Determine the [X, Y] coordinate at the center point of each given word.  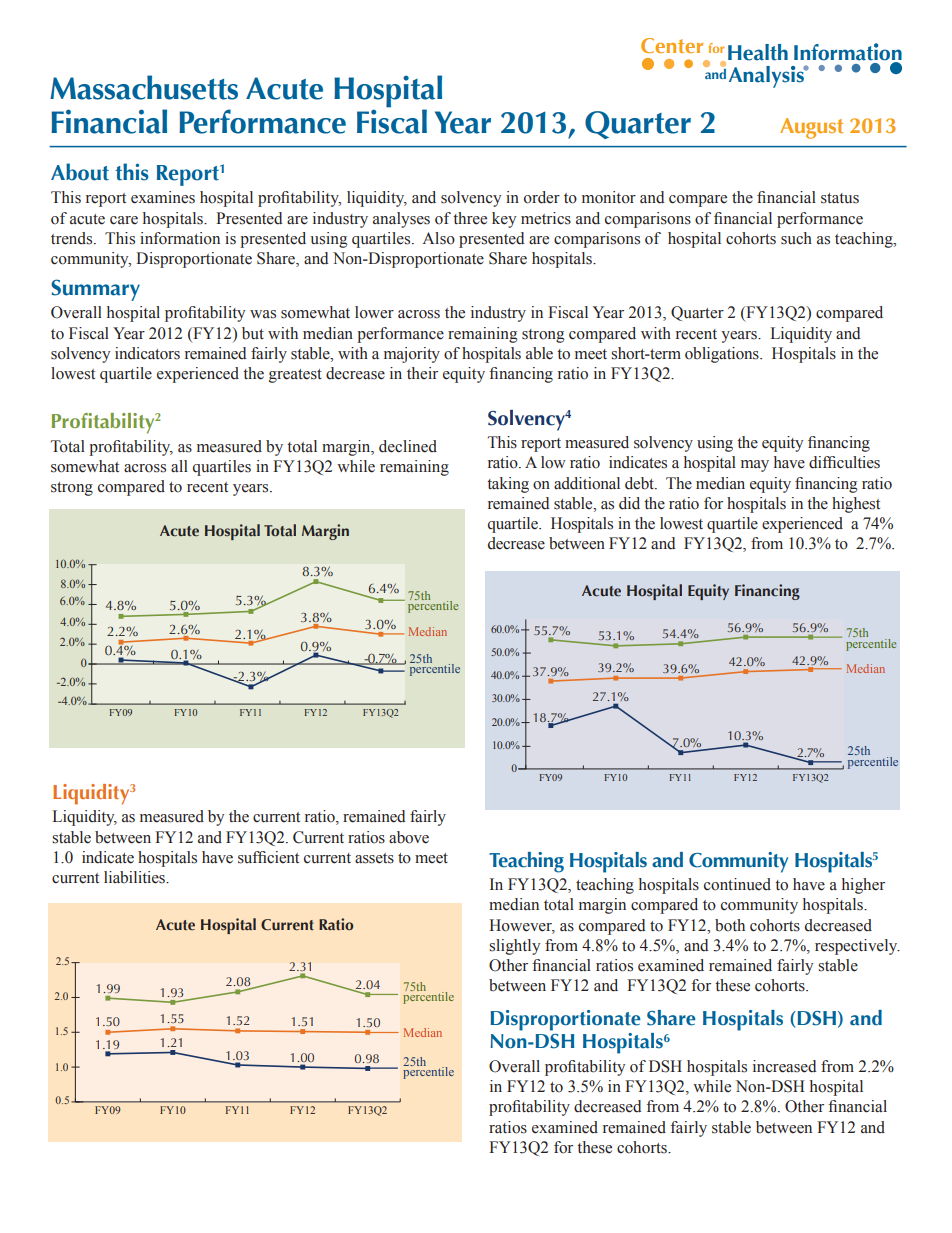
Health [758, 52]
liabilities [135, 877]
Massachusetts [144, 87]
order [542, 197]
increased [784, 1066]
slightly [514, 947]
